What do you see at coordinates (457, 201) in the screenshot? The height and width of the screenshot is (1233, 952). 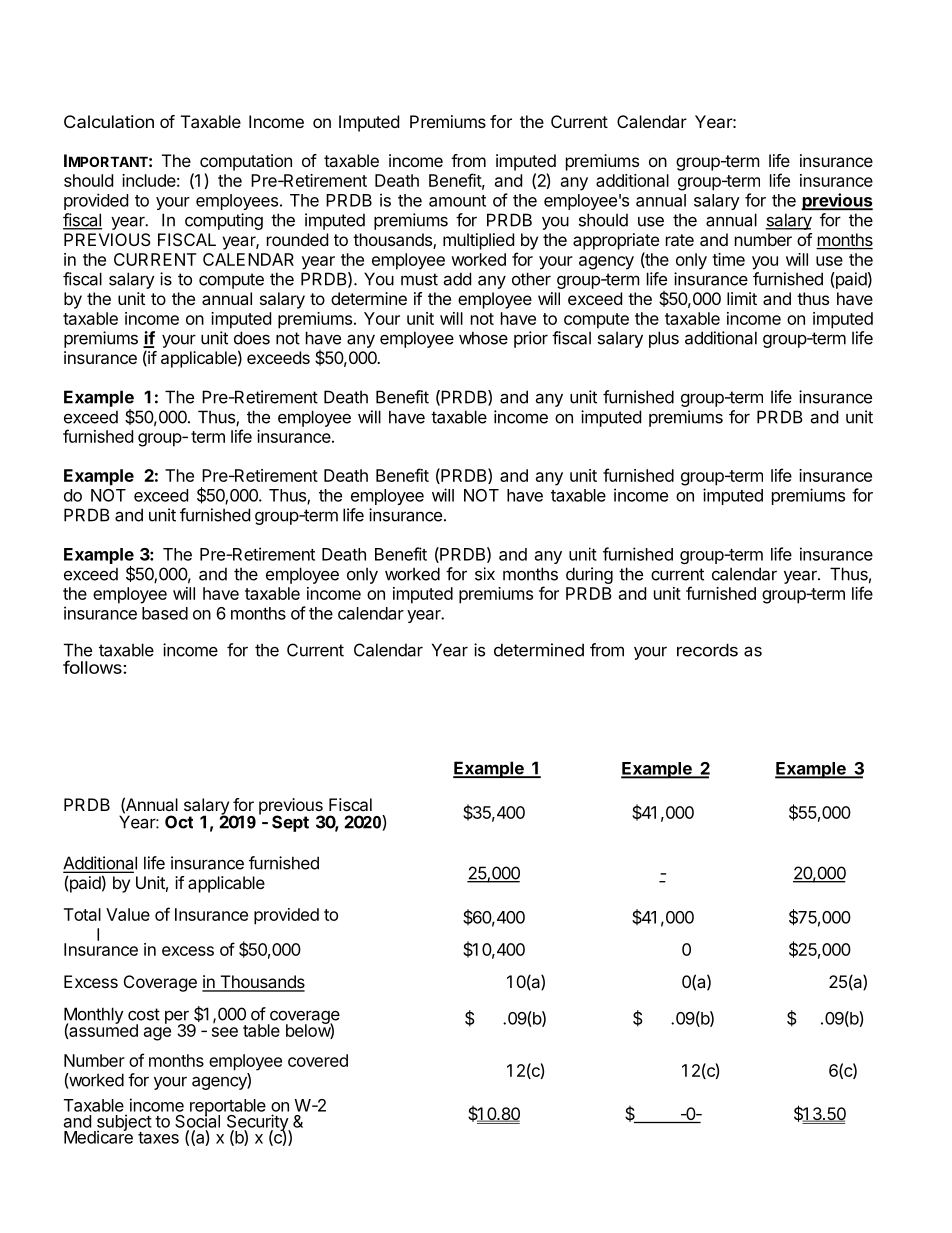 I see `amount` at bounding box center [457, 201].
